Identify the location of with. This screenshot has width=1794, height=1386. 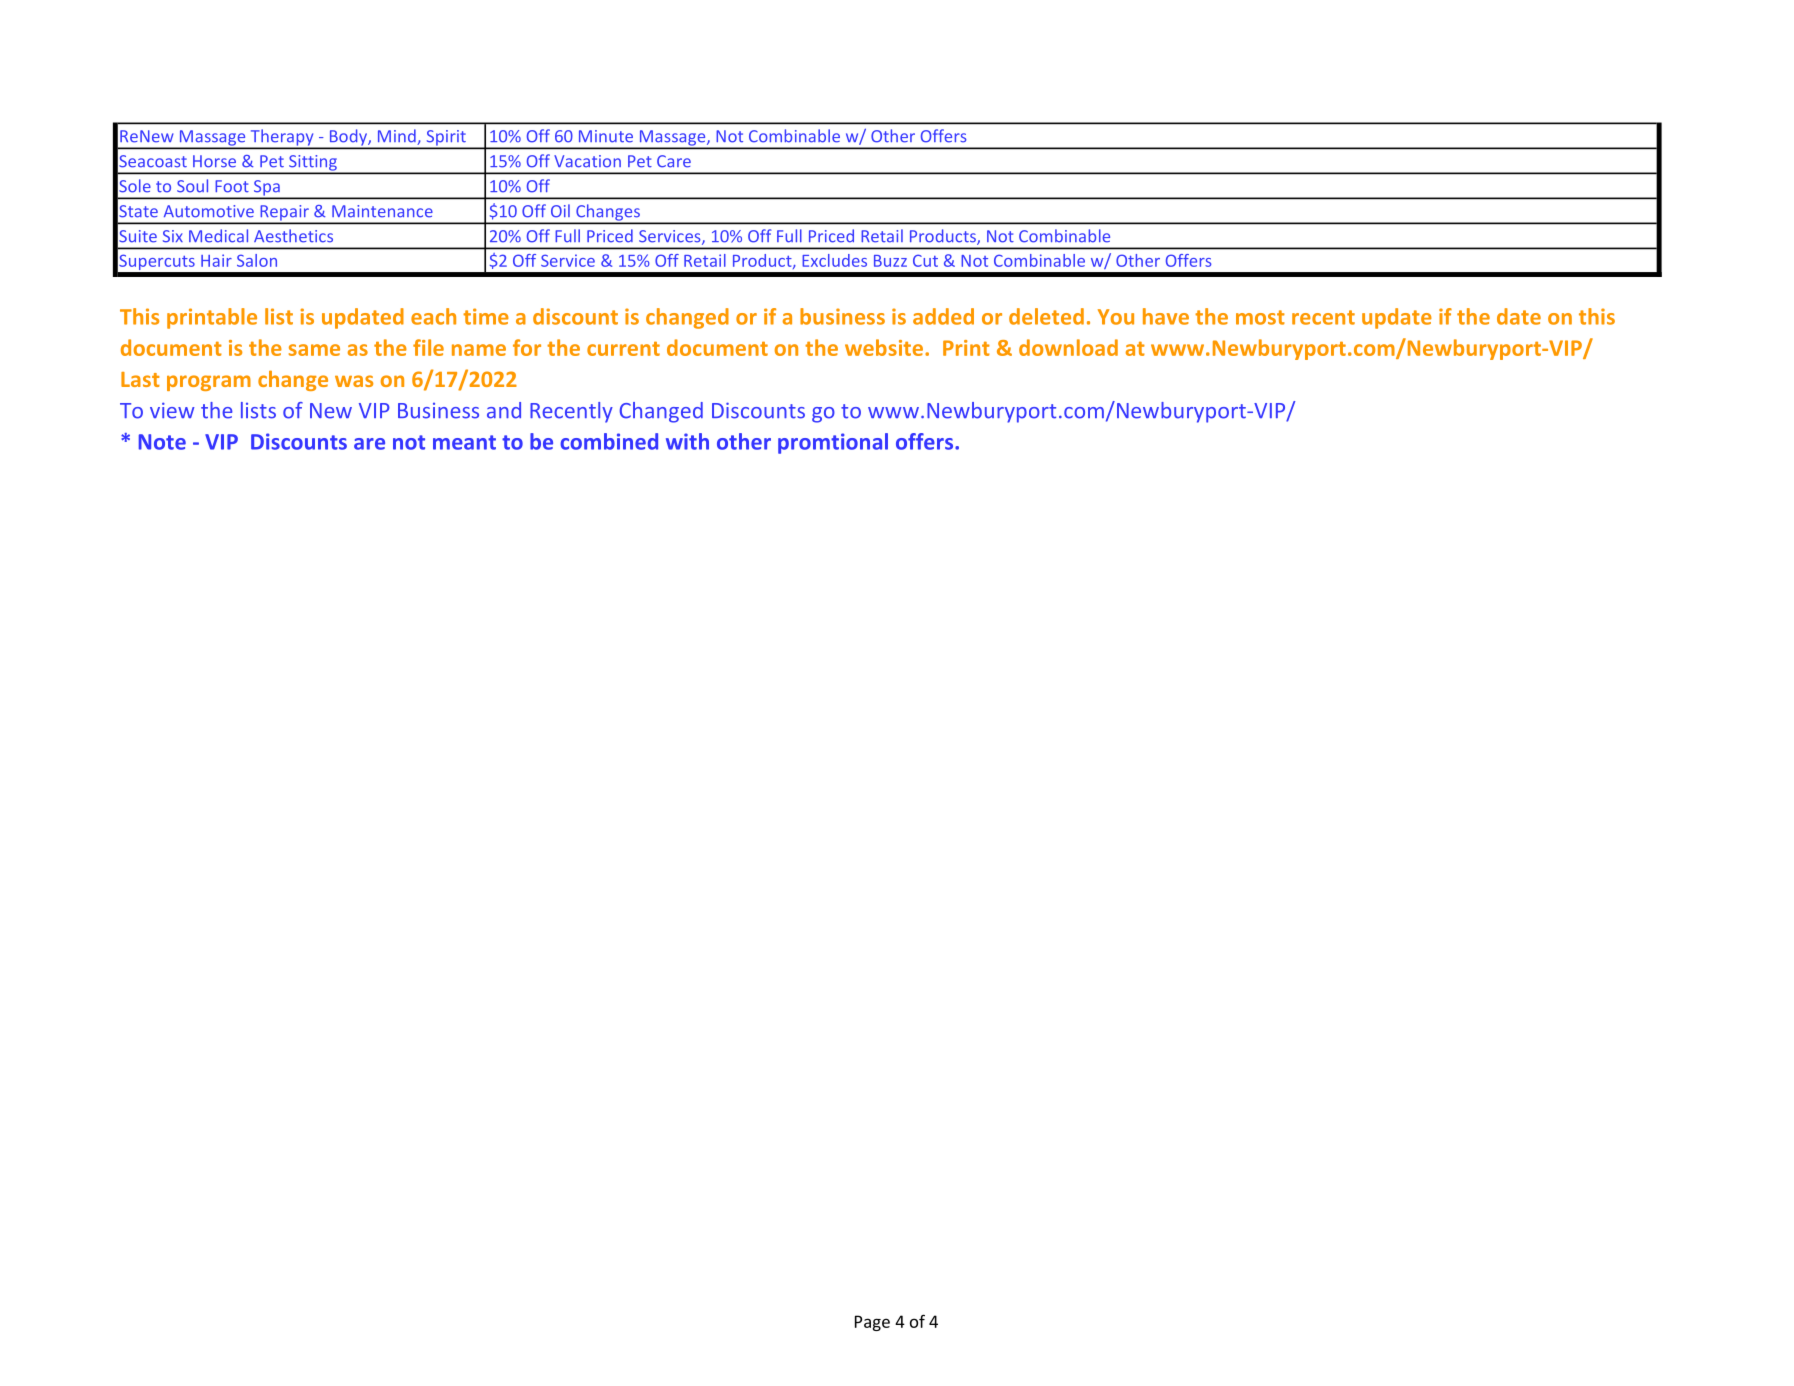
(687, 441).
